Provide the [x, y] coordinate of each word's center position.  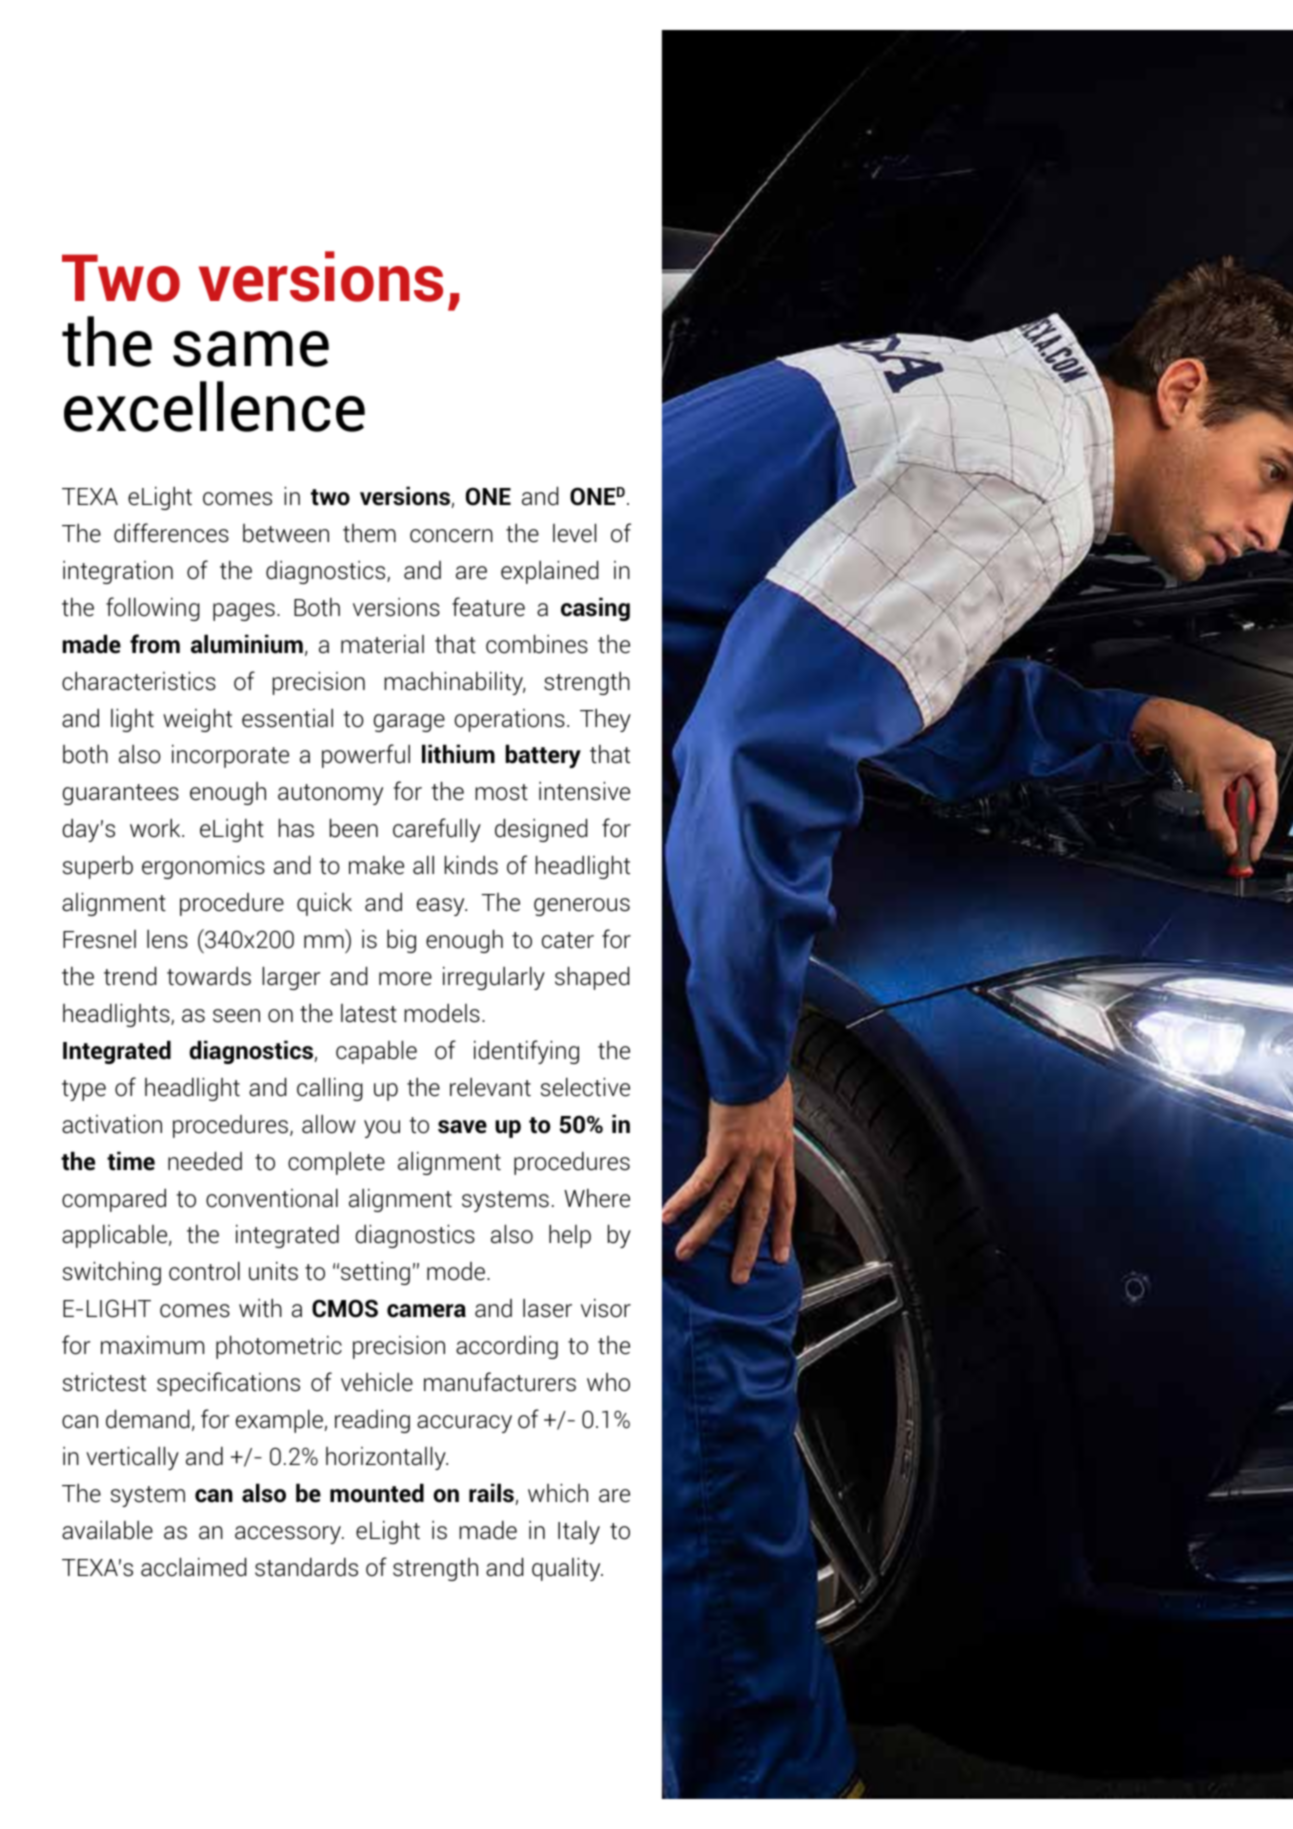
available [107, 1530]
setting [375, 1273]
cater [568, 940]
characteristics [139, 681]
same [251, 349]
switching [112, 1273]
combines [537, 644]
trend [130, 976]
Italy [579, 1532]
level [574, 533]
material [382, 644]
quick [324, 904]
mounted [377, 1493]
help [570, 1236]
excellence [214, 406]
